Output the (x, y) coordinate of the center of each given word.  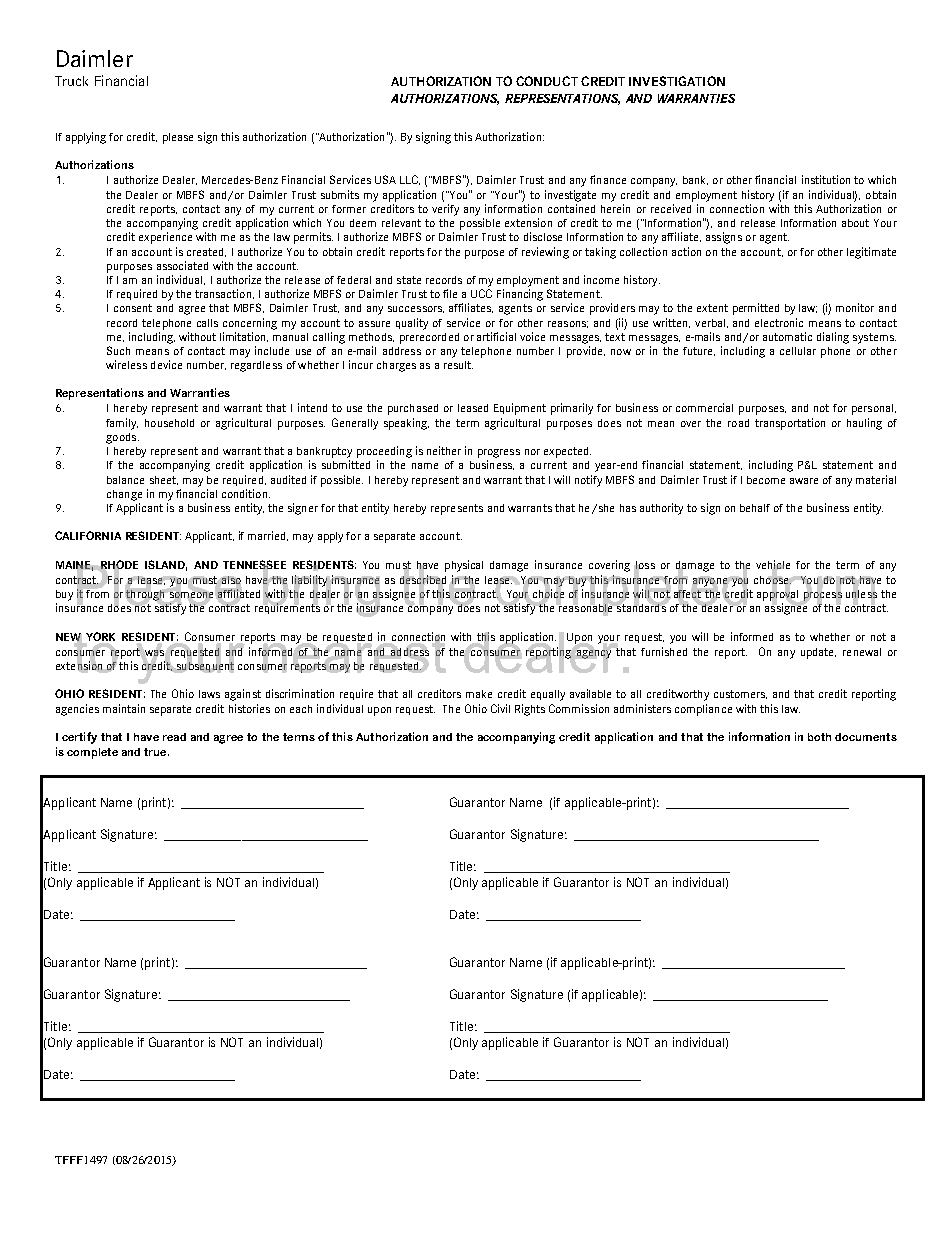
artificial (496, 336)
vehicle (773, 566)
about (855, 223)
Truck (71, 81)
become (766, 480)
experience (165, 238)
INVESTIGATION (677, 81)
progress (499, 453)
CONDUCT (547, 81)
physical (464, 566)
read (174, 737)
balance (125, 480)
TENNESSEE (254, 566)
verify (445, 210)
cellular (798, 351)
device (166, 364)
